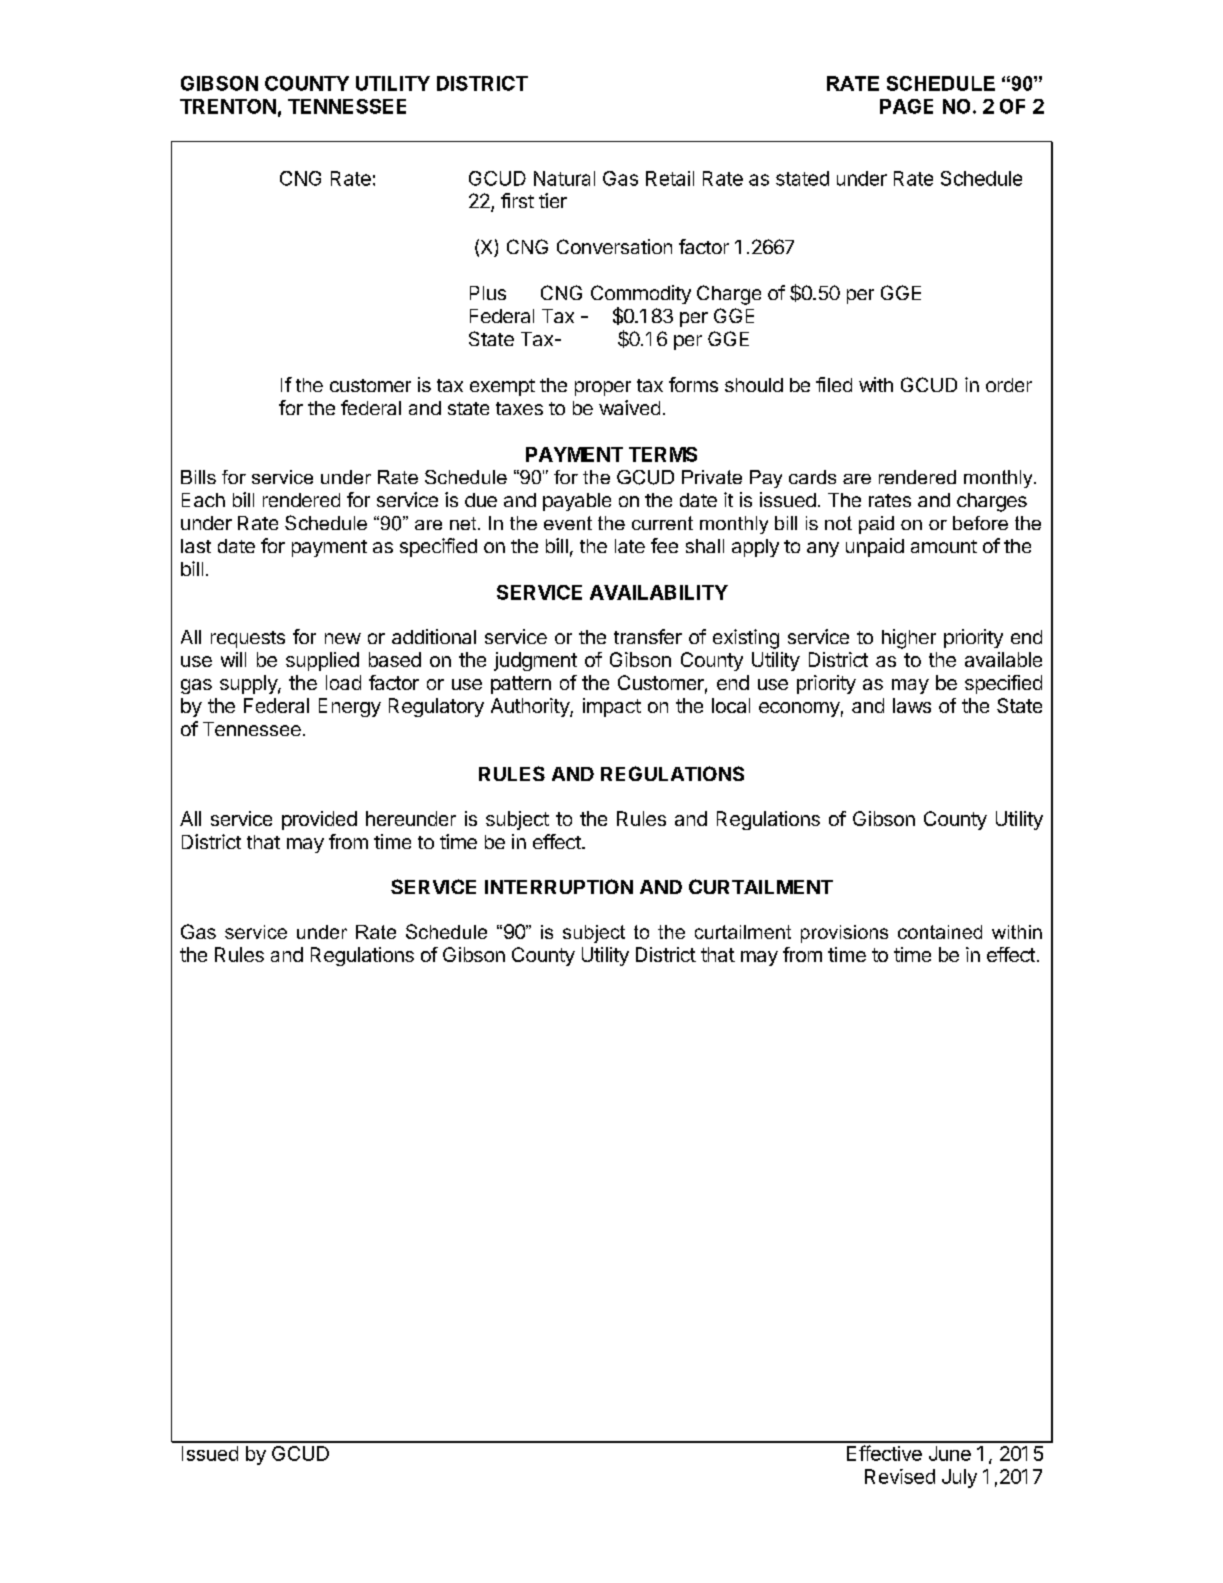 The image size is (1223, 1583). Describe the element at coordinates (559, 886) in the screenshot. I see `INTERRUPTION` at that location.
